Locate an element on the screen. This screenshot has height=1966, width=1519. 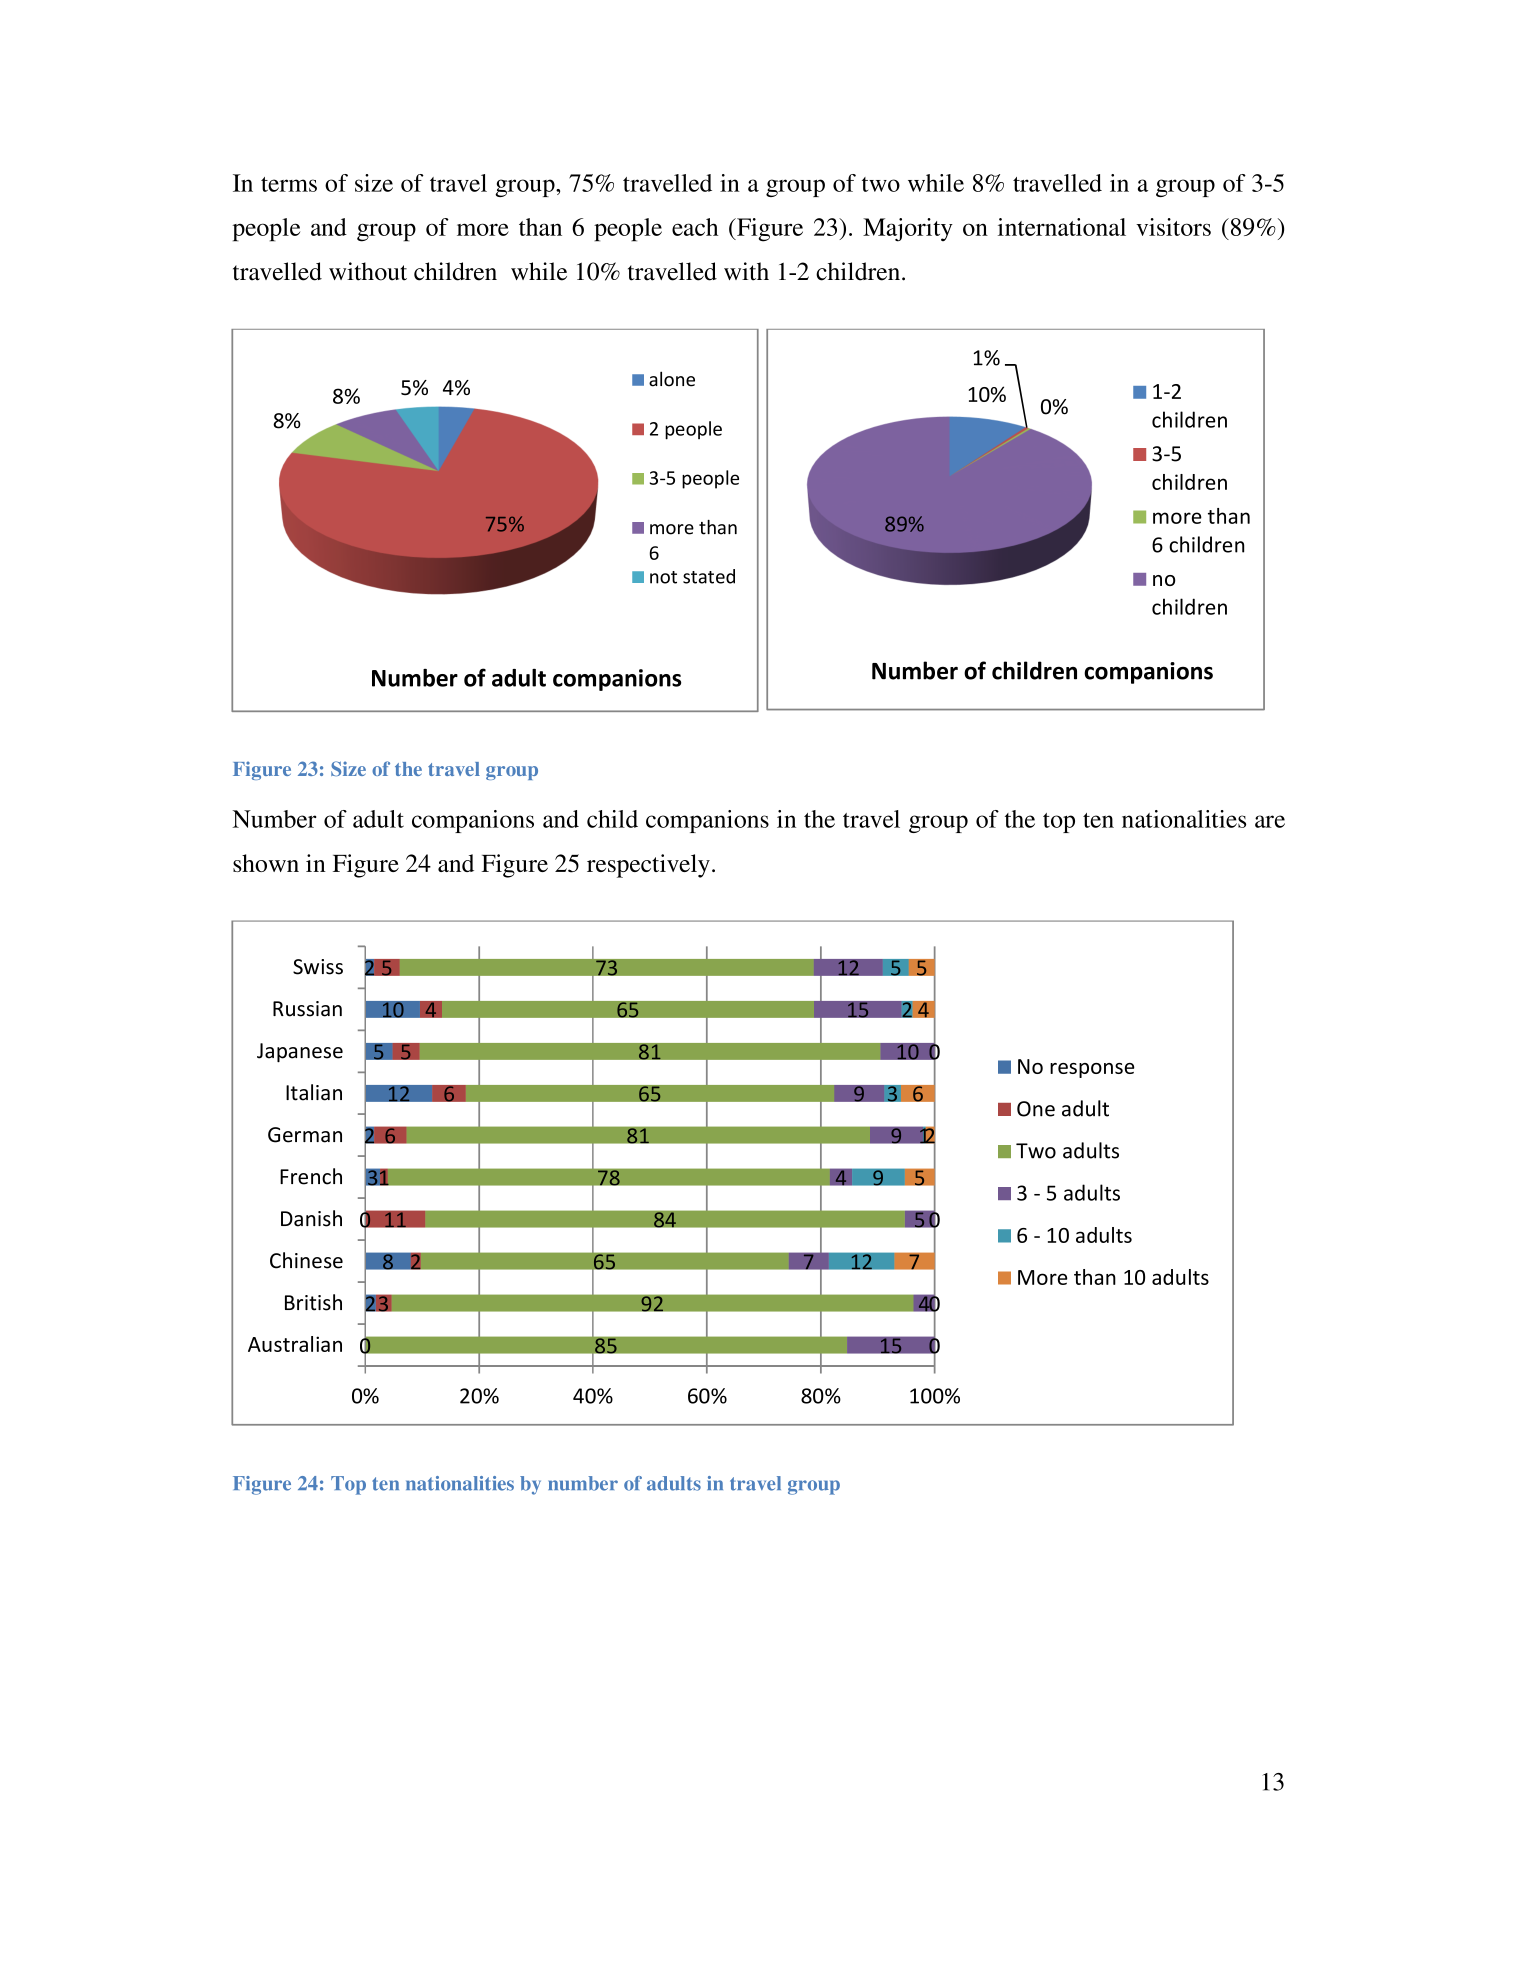
each is located at coordinates (695, 227).
